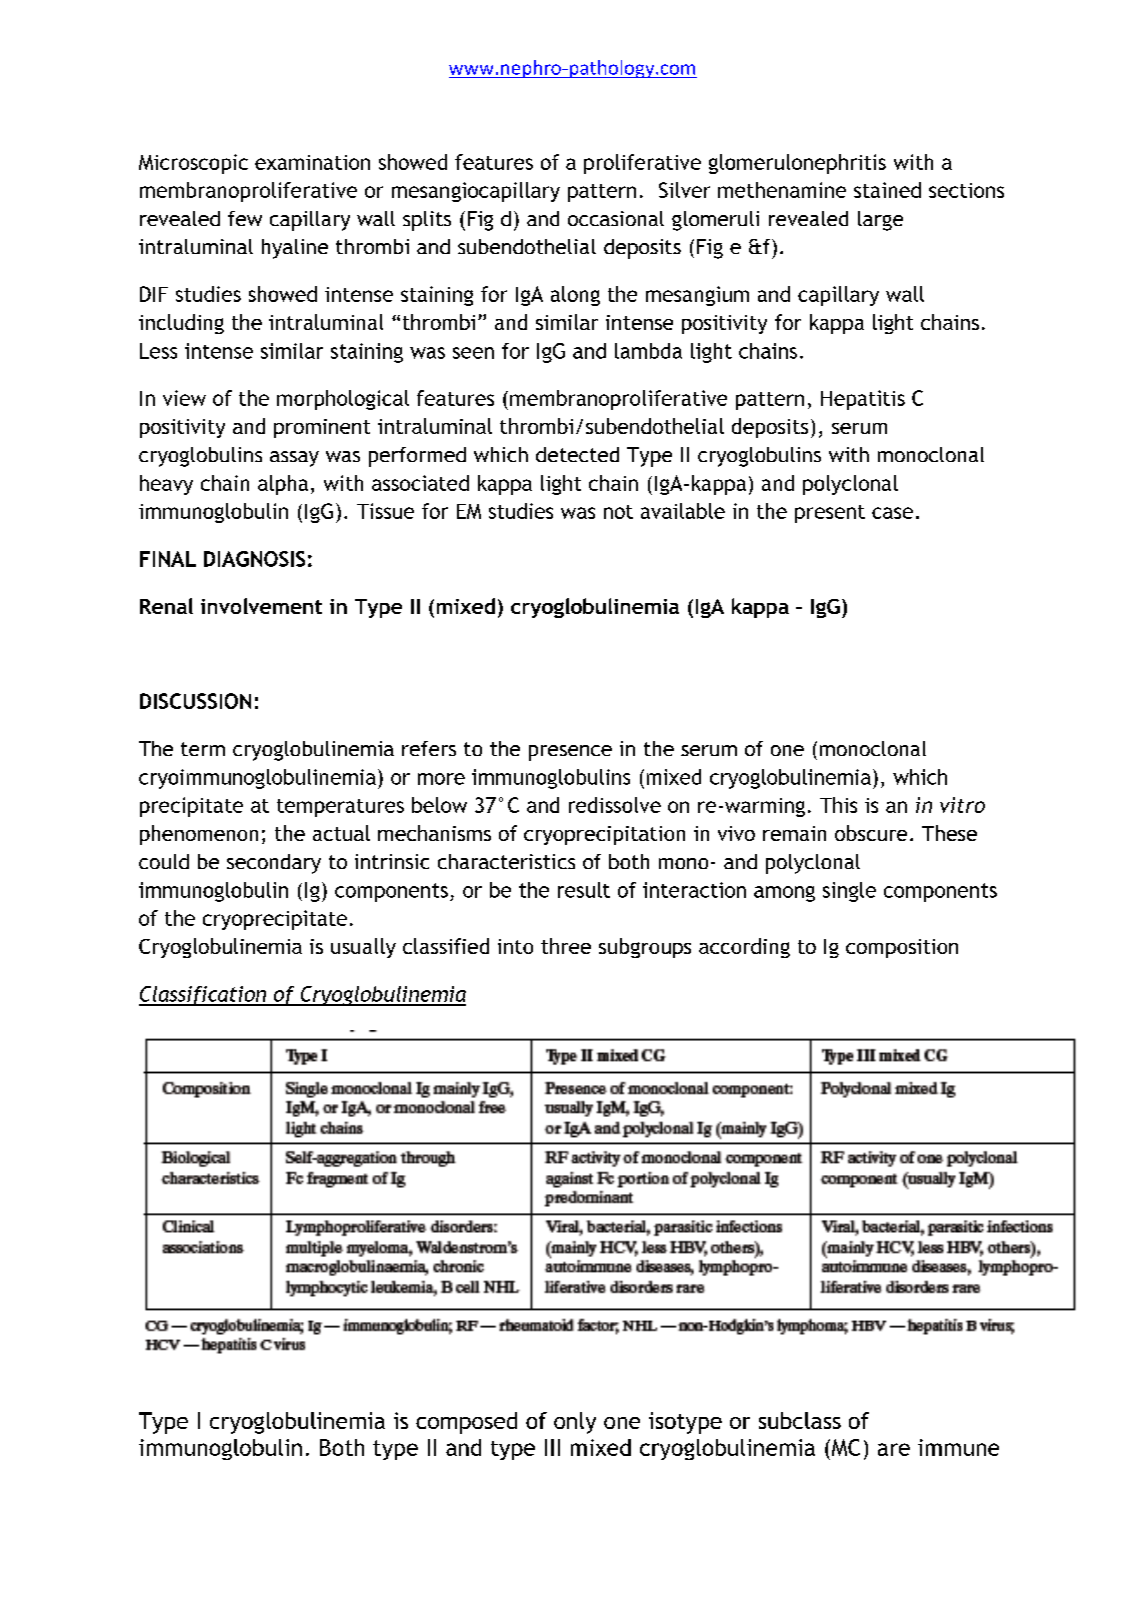  Describe the element at coordinates (894, 1449) in the screenshot. I see `are` at that location.
